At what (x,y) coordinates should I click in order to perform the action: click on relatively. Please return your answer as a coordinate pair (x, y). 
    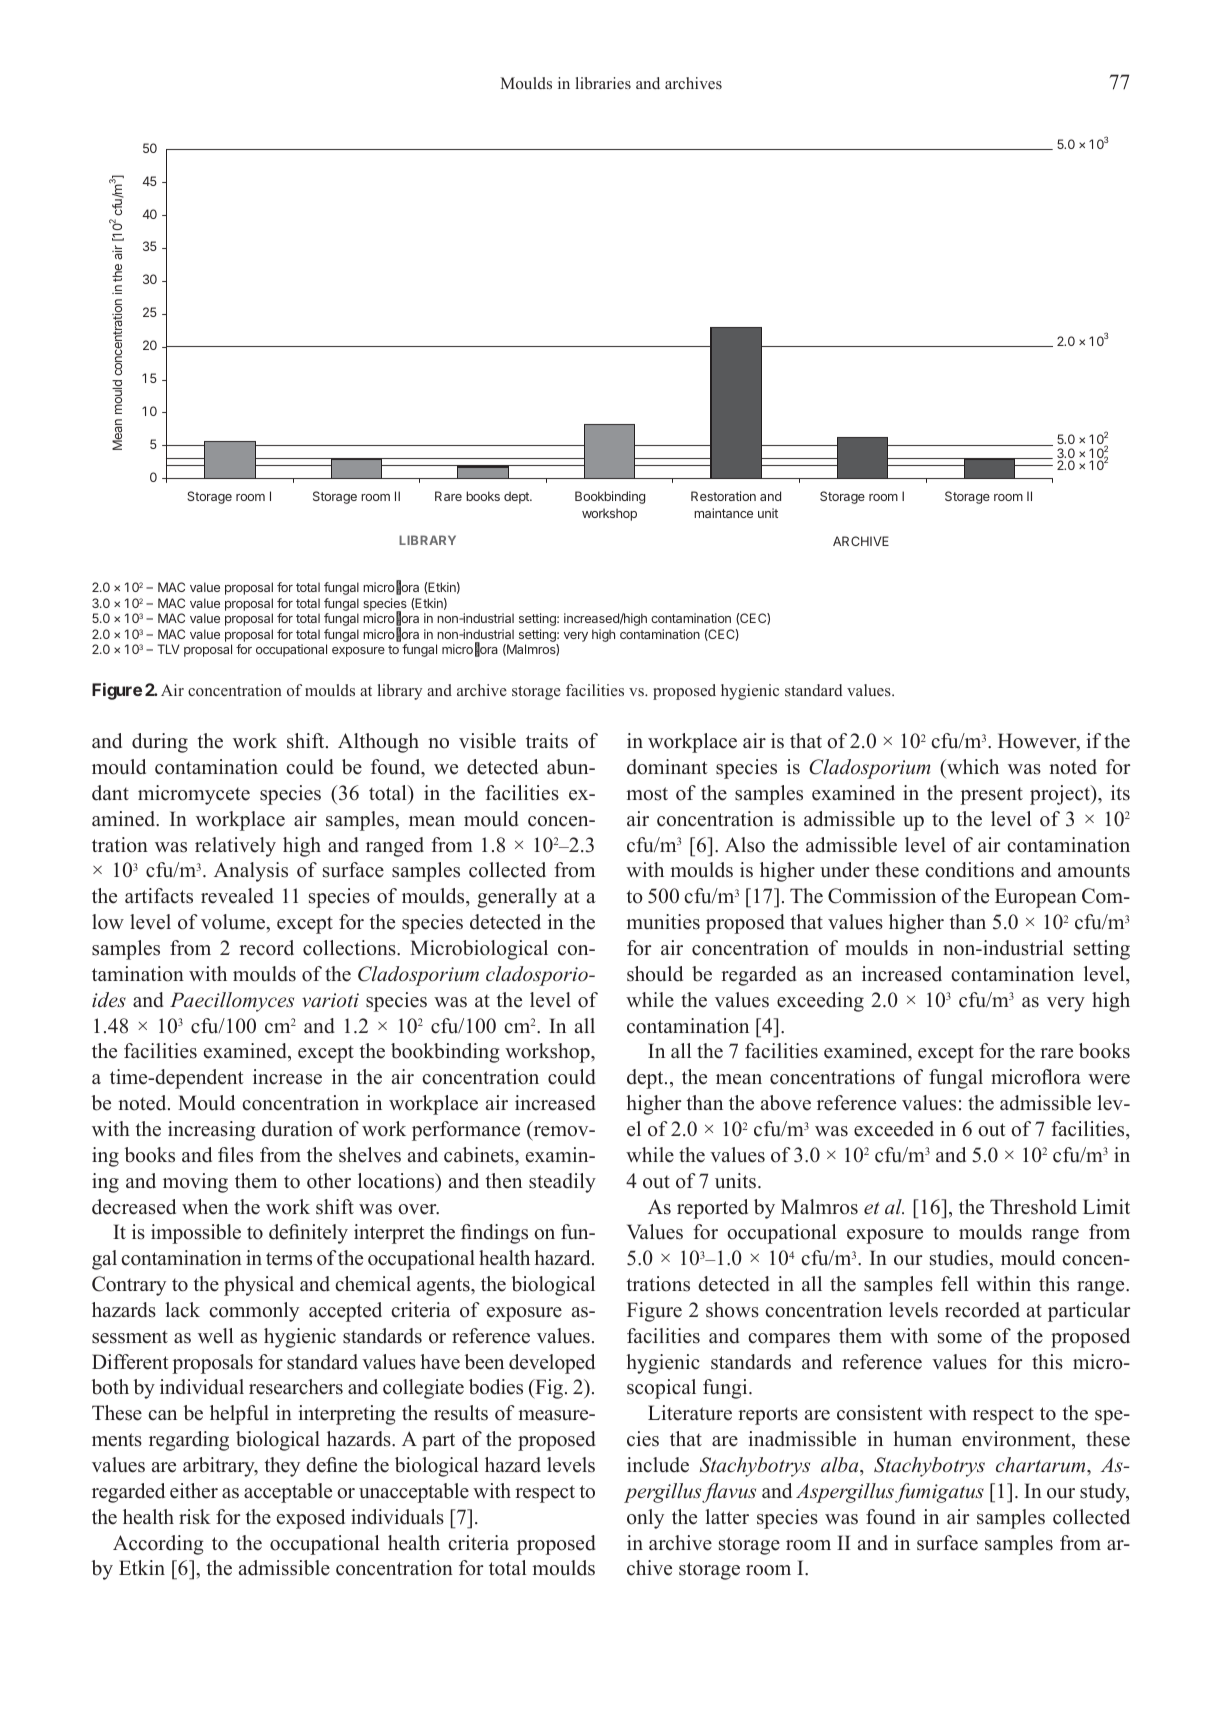
    Looking at the image, I should click on (235, 847).
